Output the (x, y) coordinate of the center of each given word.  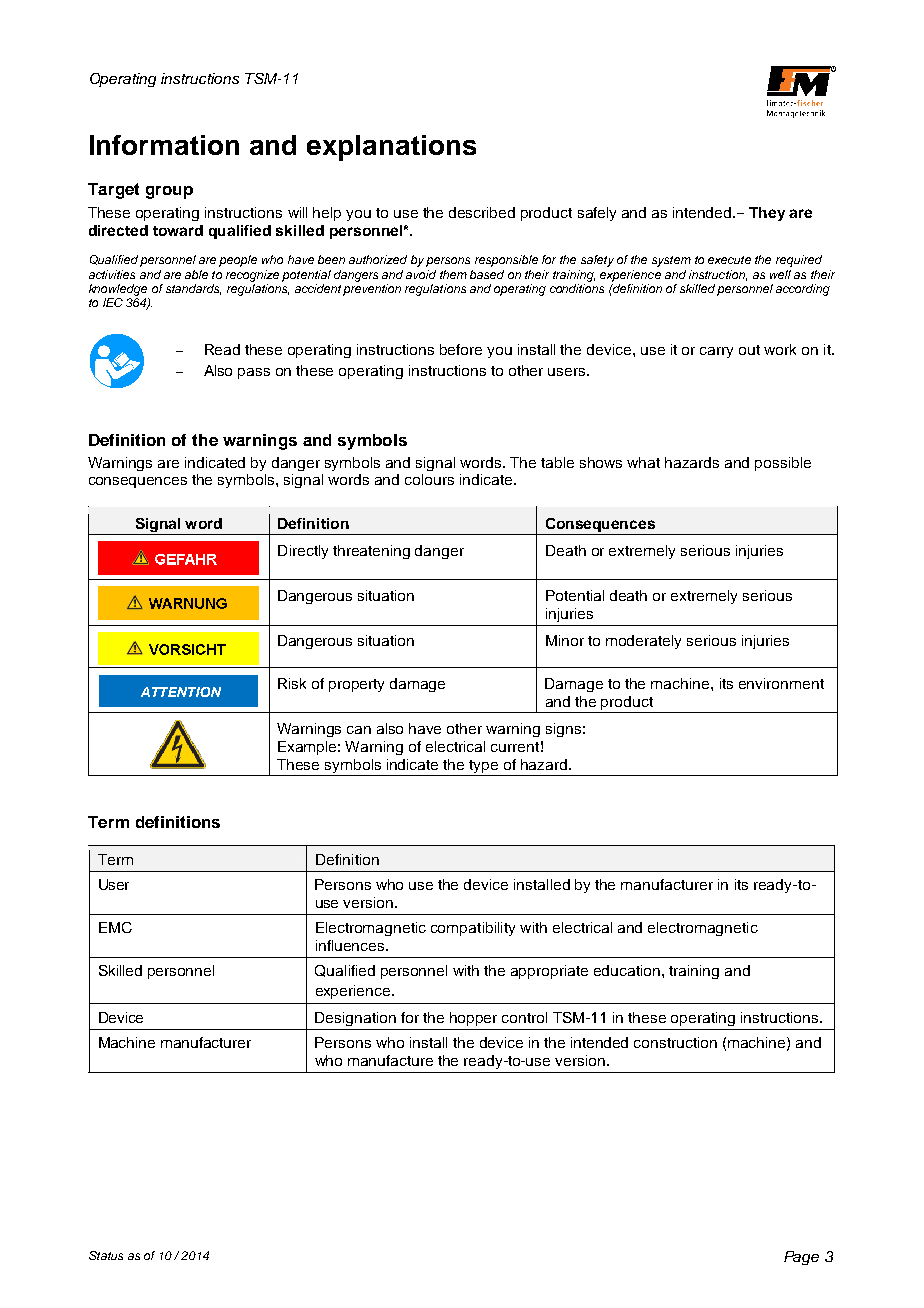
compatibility (473, 929)
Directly (303, 552)
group (169, 192)
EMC (115, 927)
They (767, 214)
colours (429, 479)
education (627, 970)
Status (106, 1255)
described (482, 212)
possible (783, 464)
